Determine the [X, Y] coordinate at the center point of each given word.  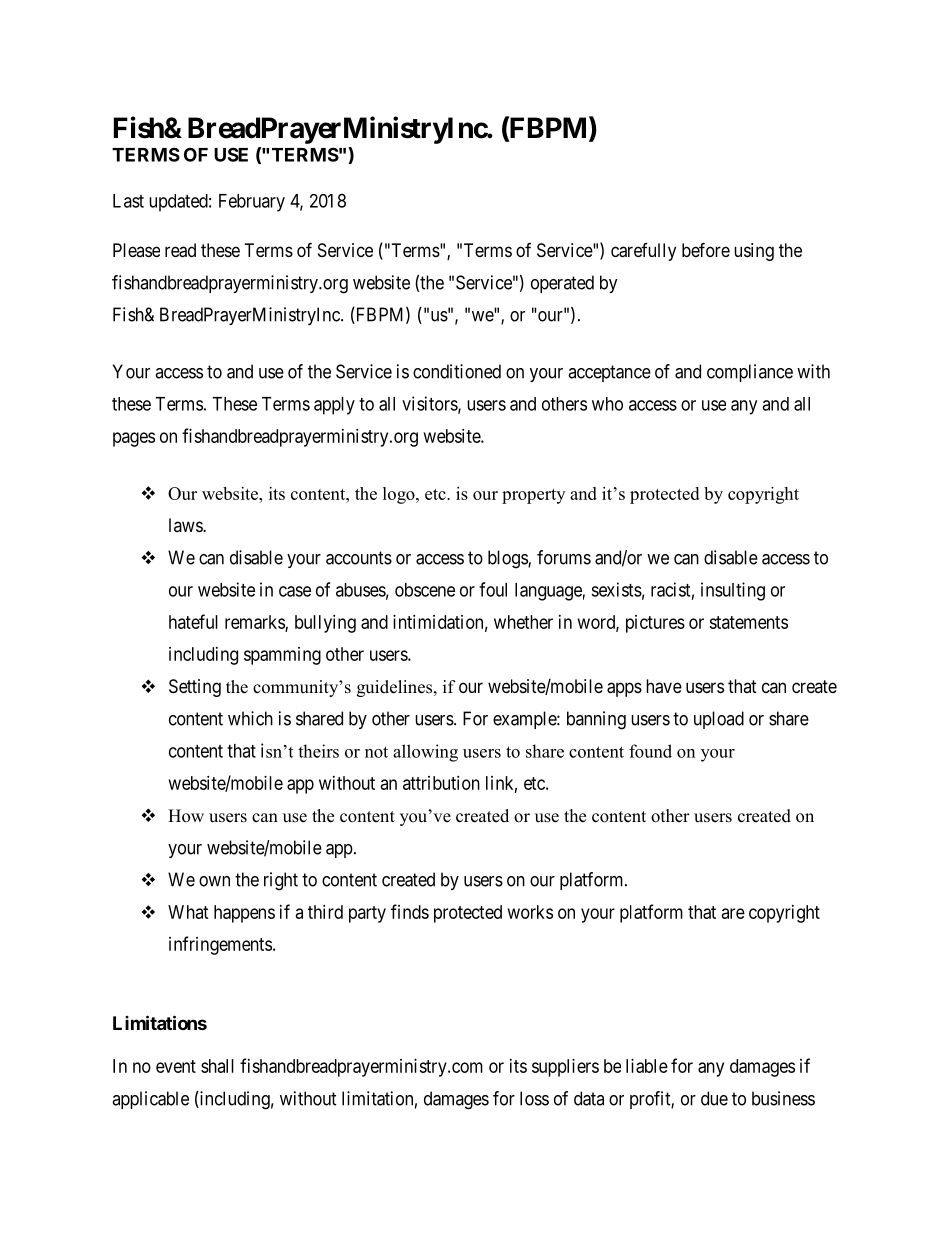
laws [186, 525]
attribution [441, 783]
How [186, 816]
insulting [733, 591]
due [714, 1098]
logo [400, 495]
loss [534, 1098]
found [650, 751]
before [706, 249]
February [252, 203]
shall [217, 1066]
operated [562, 284]
